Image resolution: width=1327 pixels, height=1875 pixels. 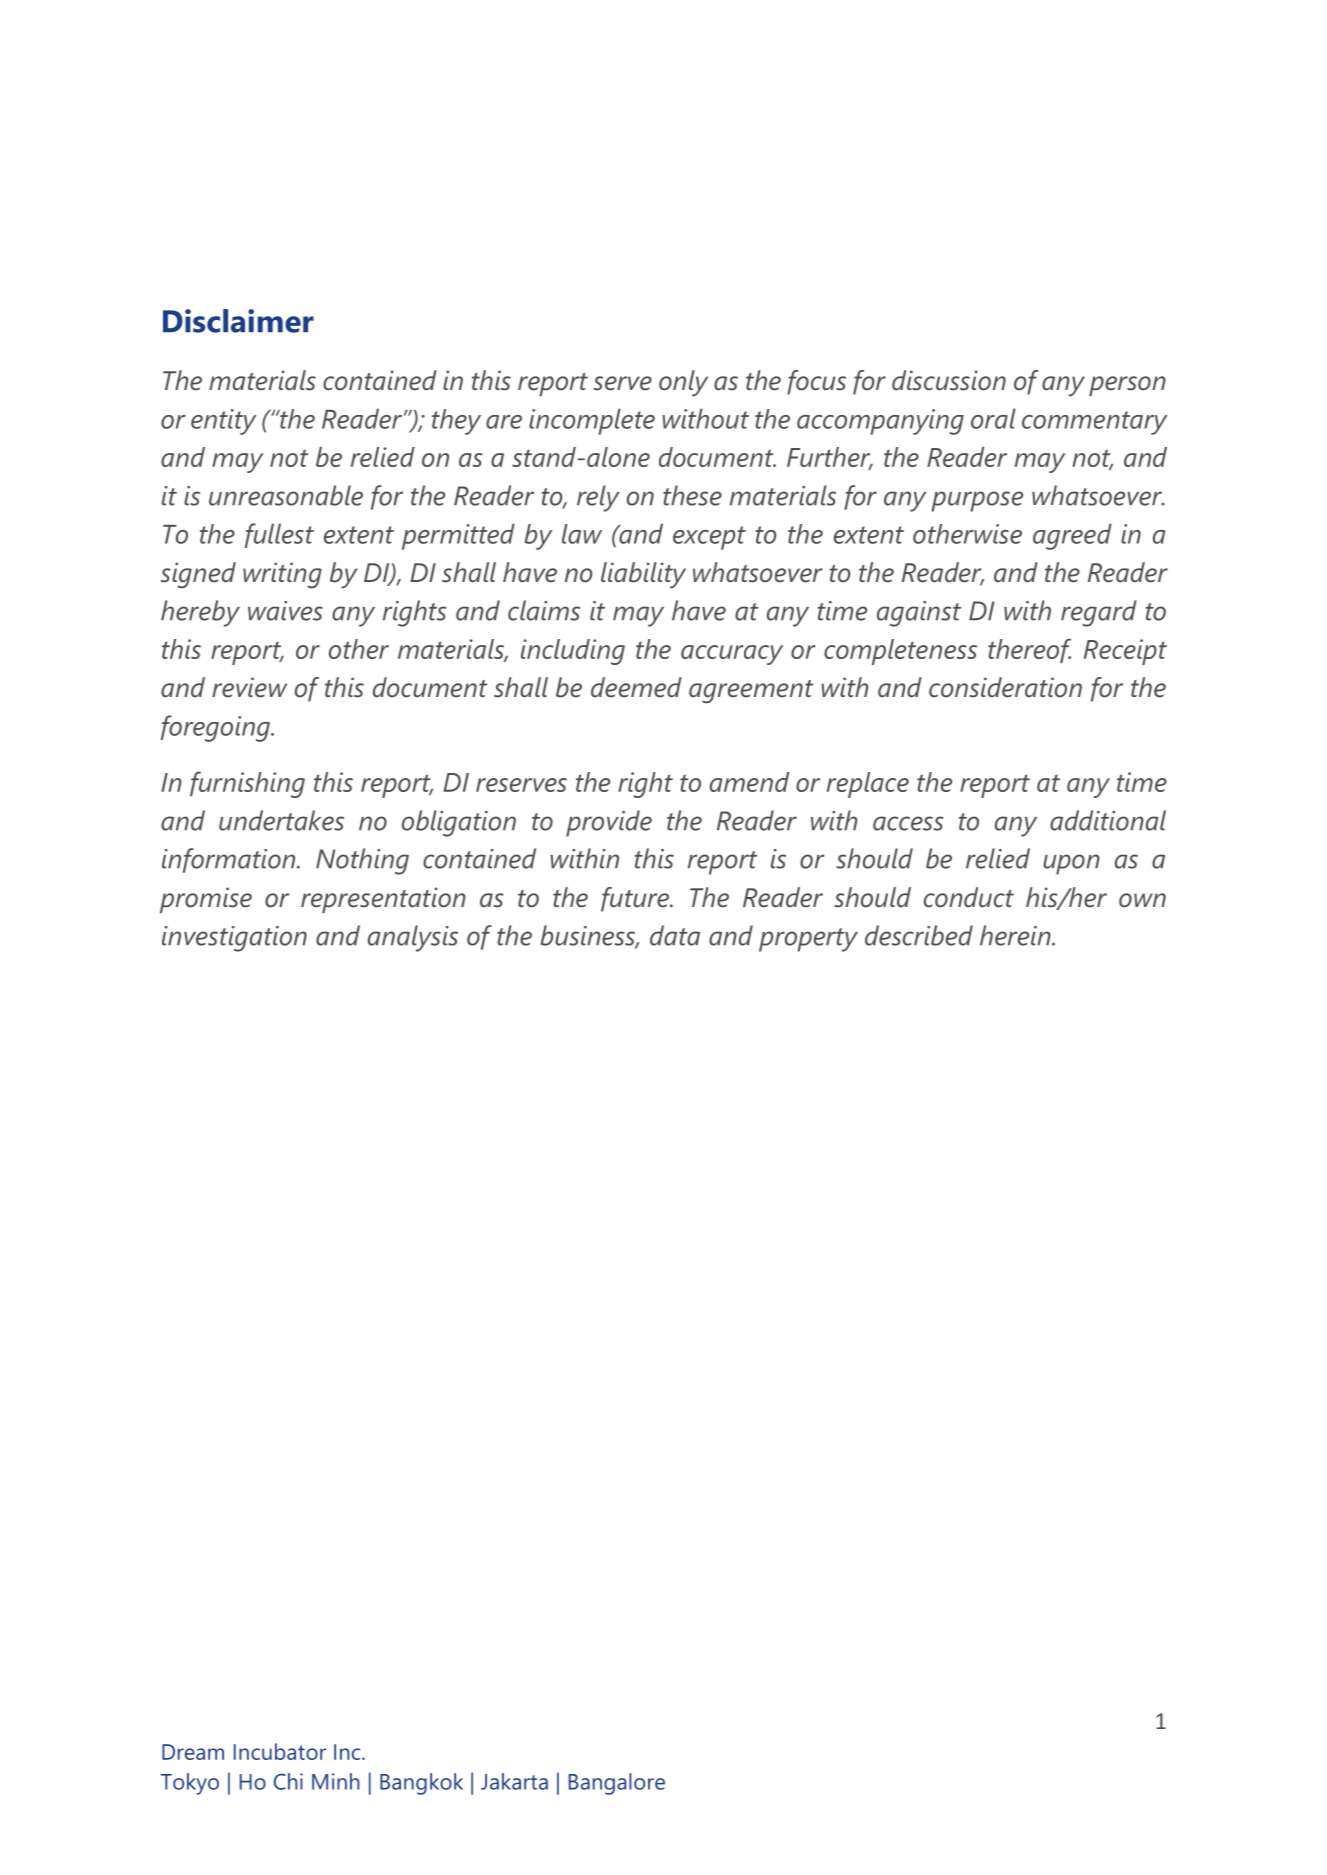 I want to click on Chi, so click(x=288, y=1781).
